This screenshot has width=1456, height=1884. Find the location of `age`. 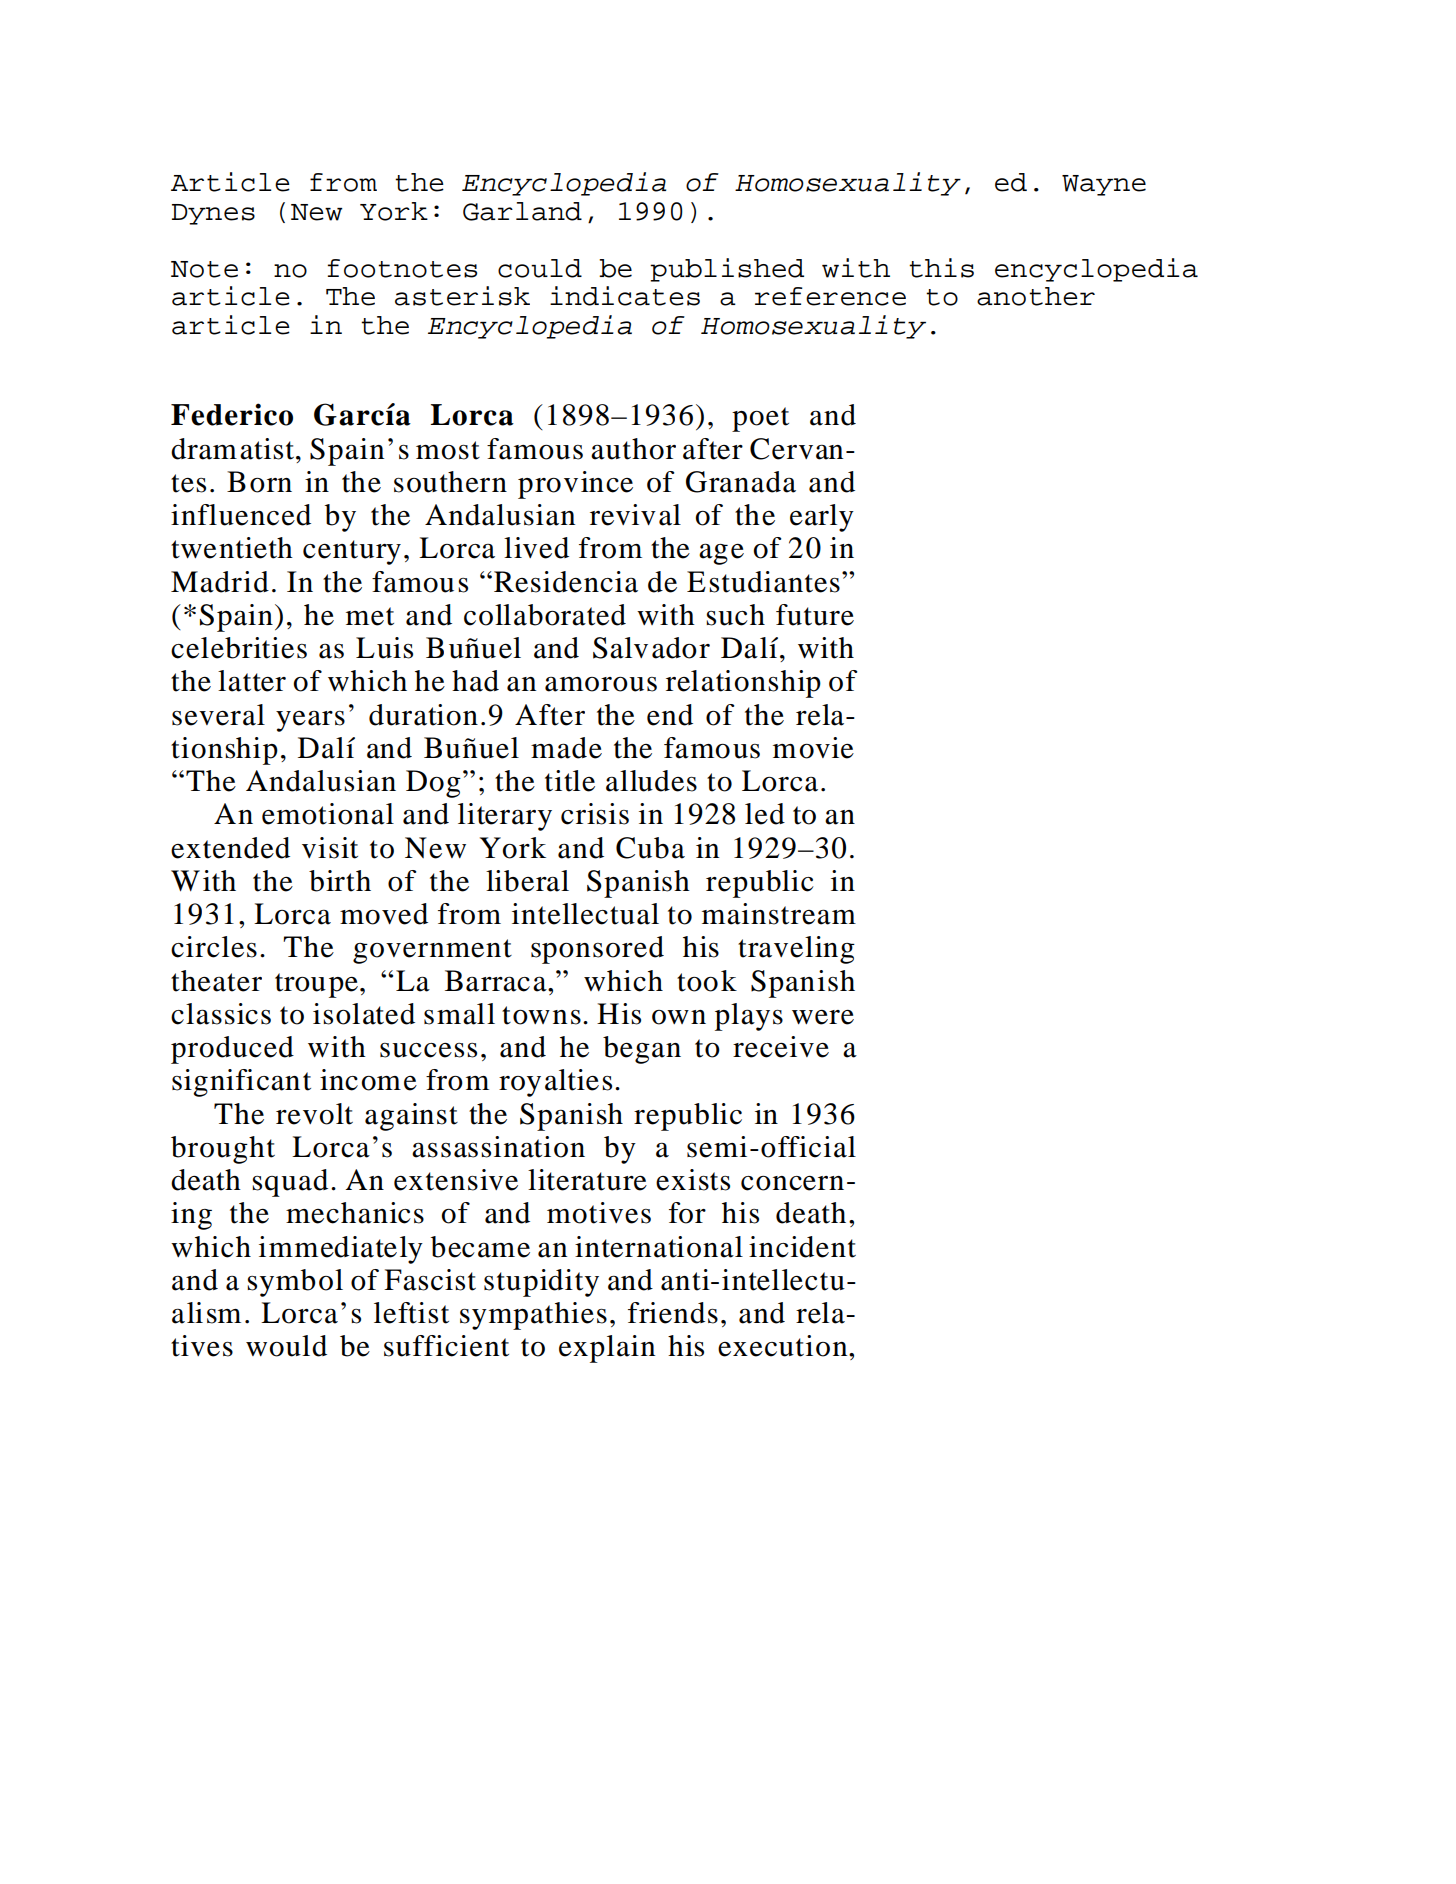

age is located at coordinates (721, 554).
